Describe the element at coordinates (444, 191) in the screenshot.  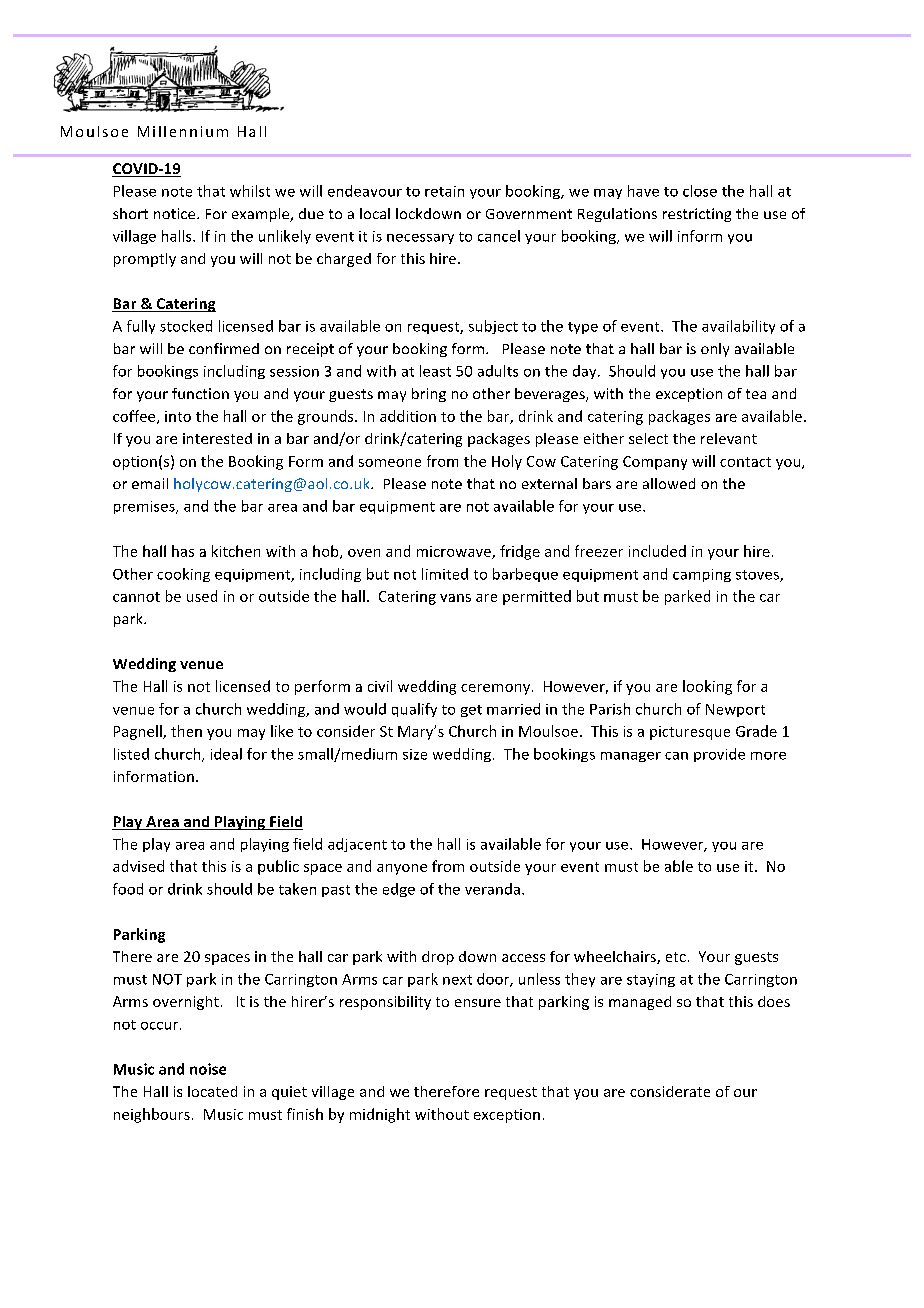
I see `retain` at that location.
